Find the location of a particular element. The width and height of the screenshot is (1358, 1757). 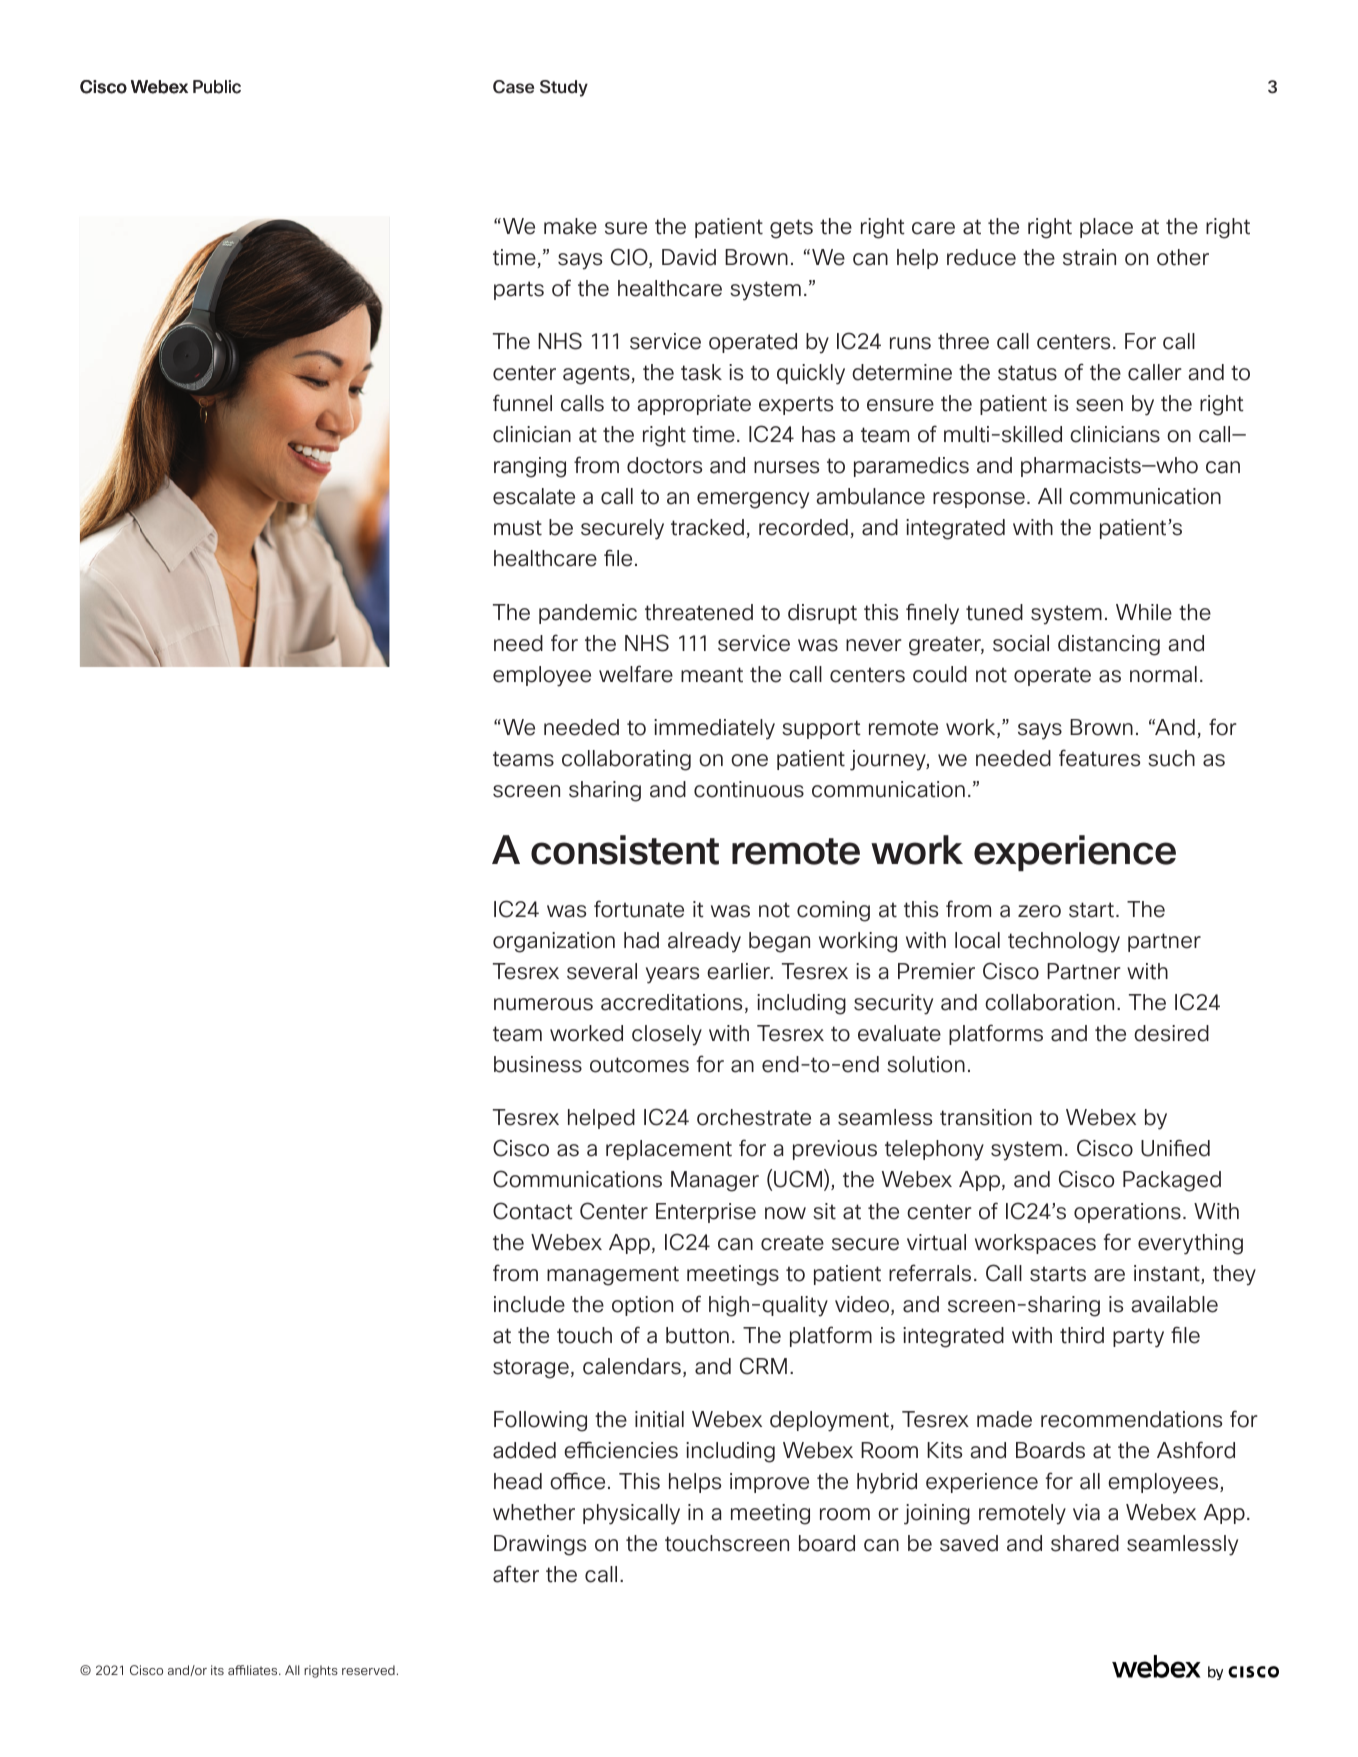

improve is located at coordinates (769, 1483).
